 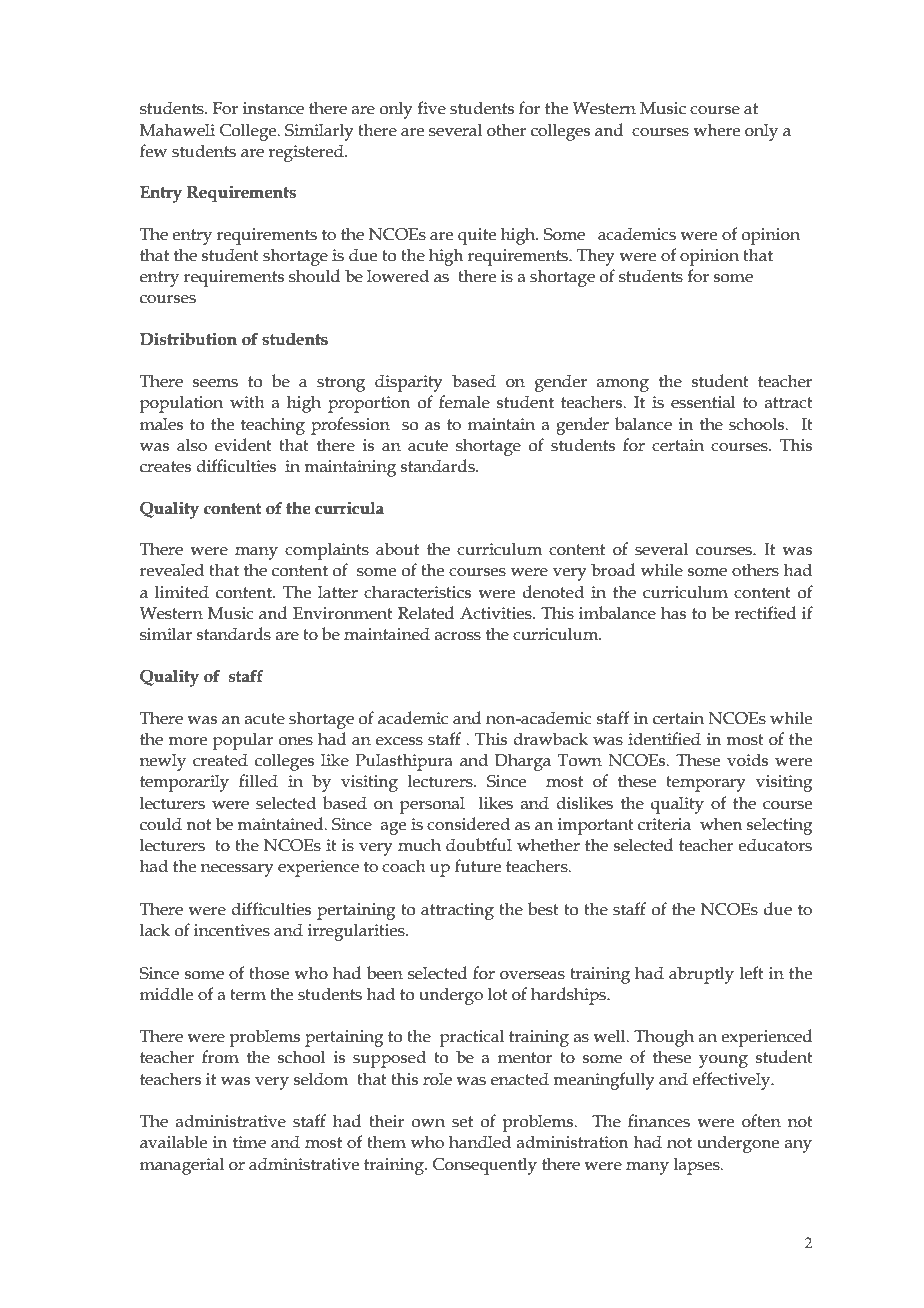 What do you see at coordinates (716, 130) in the document?
I see `where` at bounding box center [716, 130].
